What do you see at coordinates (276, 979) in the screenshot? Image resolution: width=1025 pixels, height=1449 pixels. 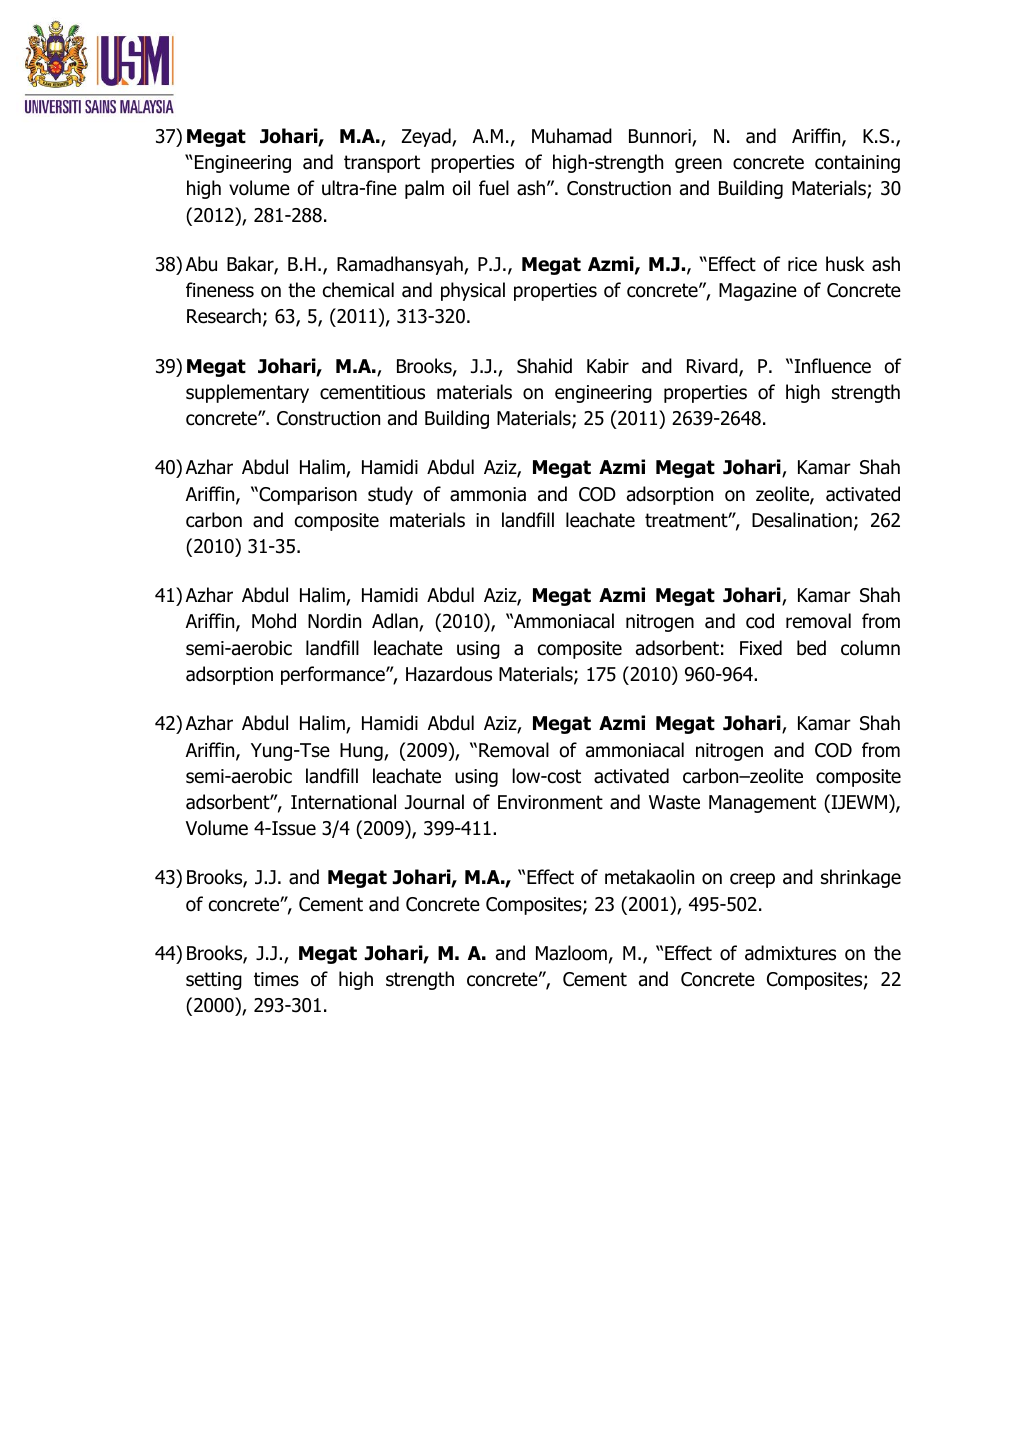 I see `times` at bounding box center [276, 979].
